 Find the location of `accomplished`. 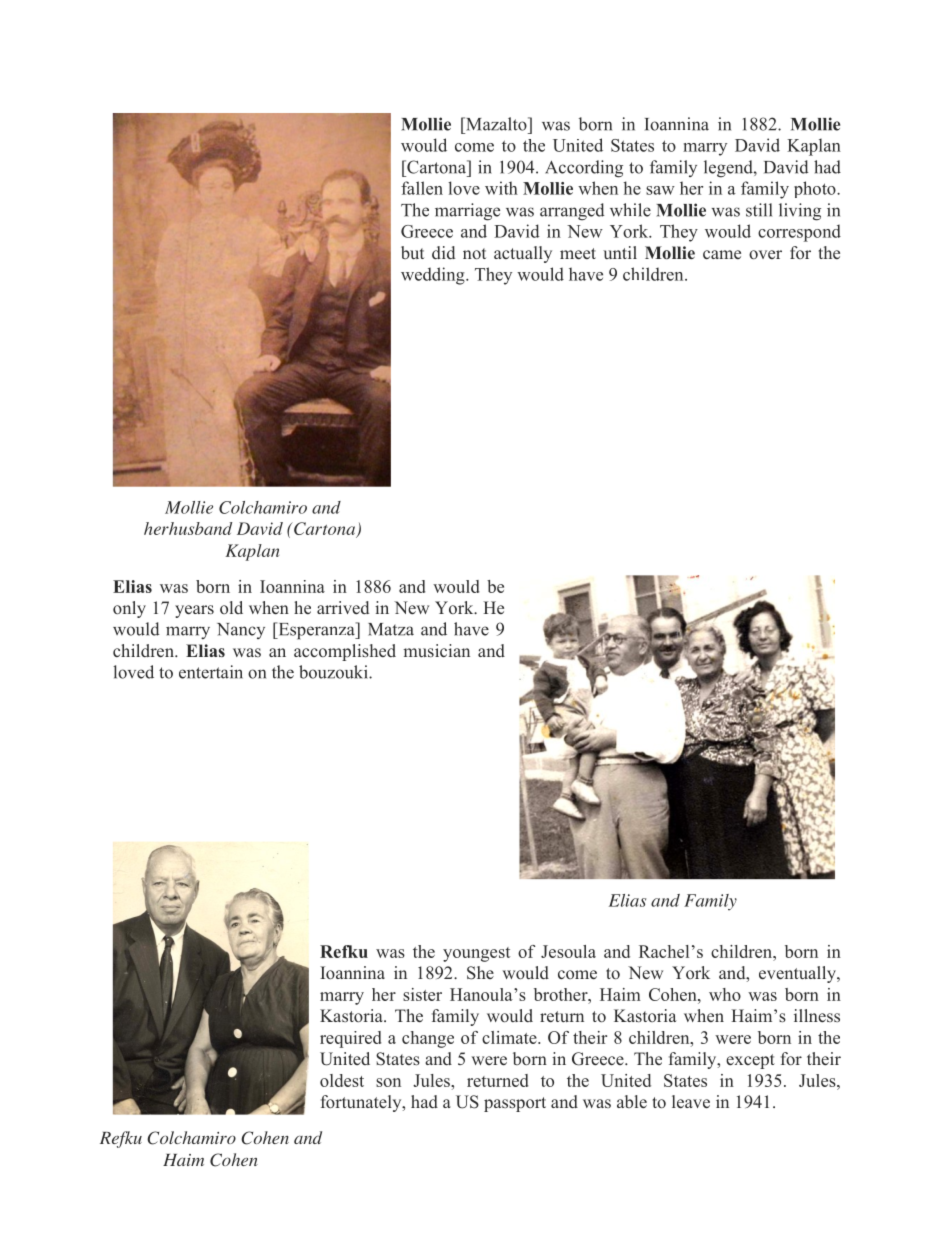

accomplished is located at coordinates (345, 652).
